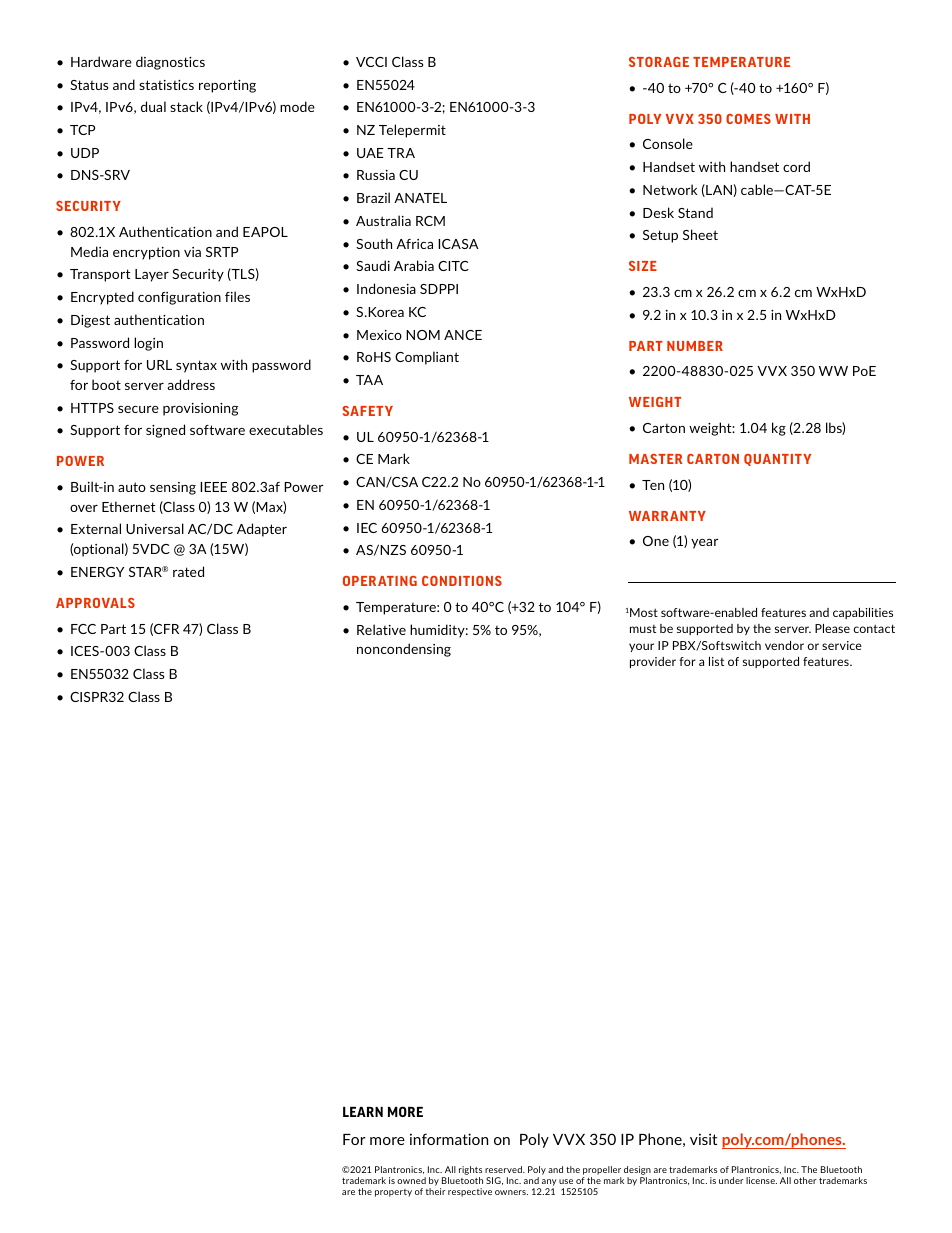  What do you see at coordinates (368, 411) in the screenshot?
I see `SAFETY` at bounding box center [368, 411].
